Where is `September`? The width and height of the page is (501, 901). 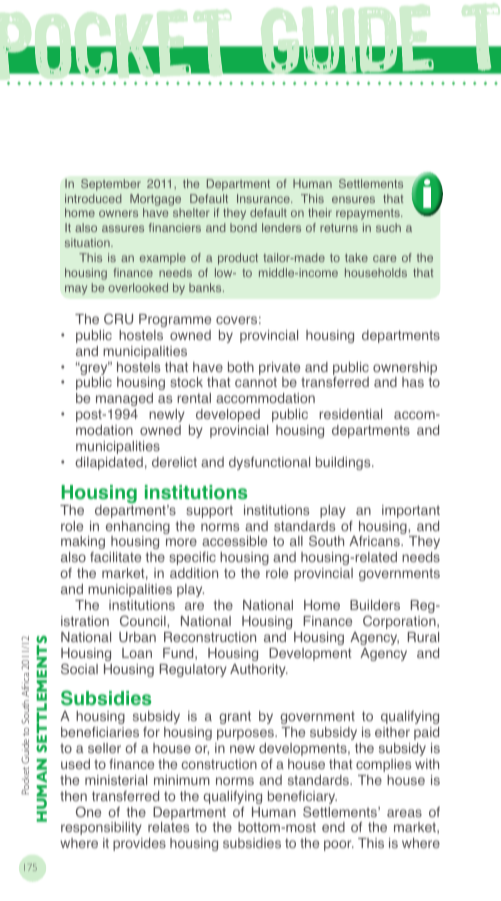
September is located at coordinates (111, 185).
